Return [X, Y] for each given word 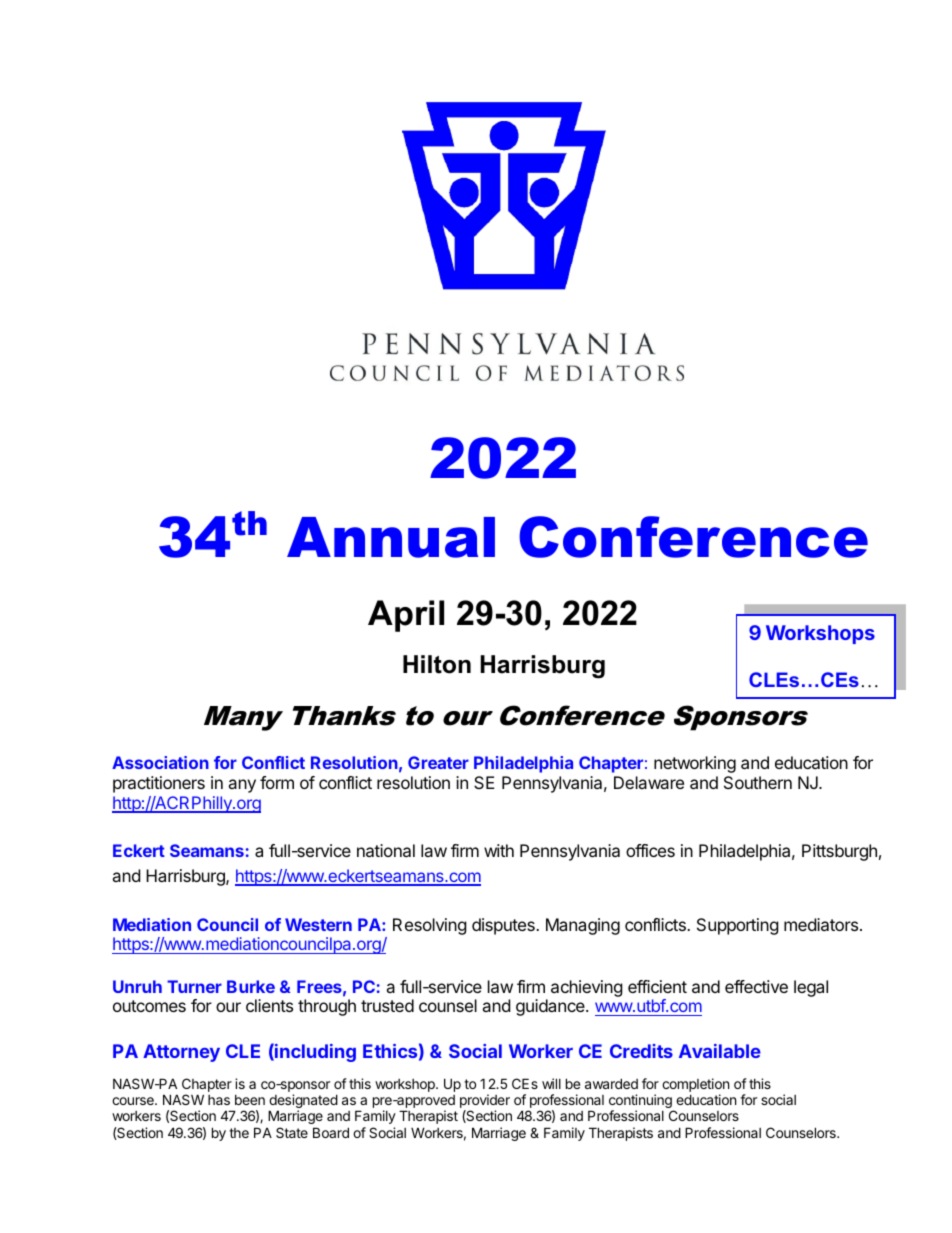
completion [695, 1086]
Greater [438, 762]
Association [160, 762]
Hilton [437, 664]
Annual [391, 537]
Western [318, 924]
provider [485, 1102]
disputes [504, 926]
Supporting [738, 926]
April [406, 616]
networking [695, 764]
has [219, 1100]
